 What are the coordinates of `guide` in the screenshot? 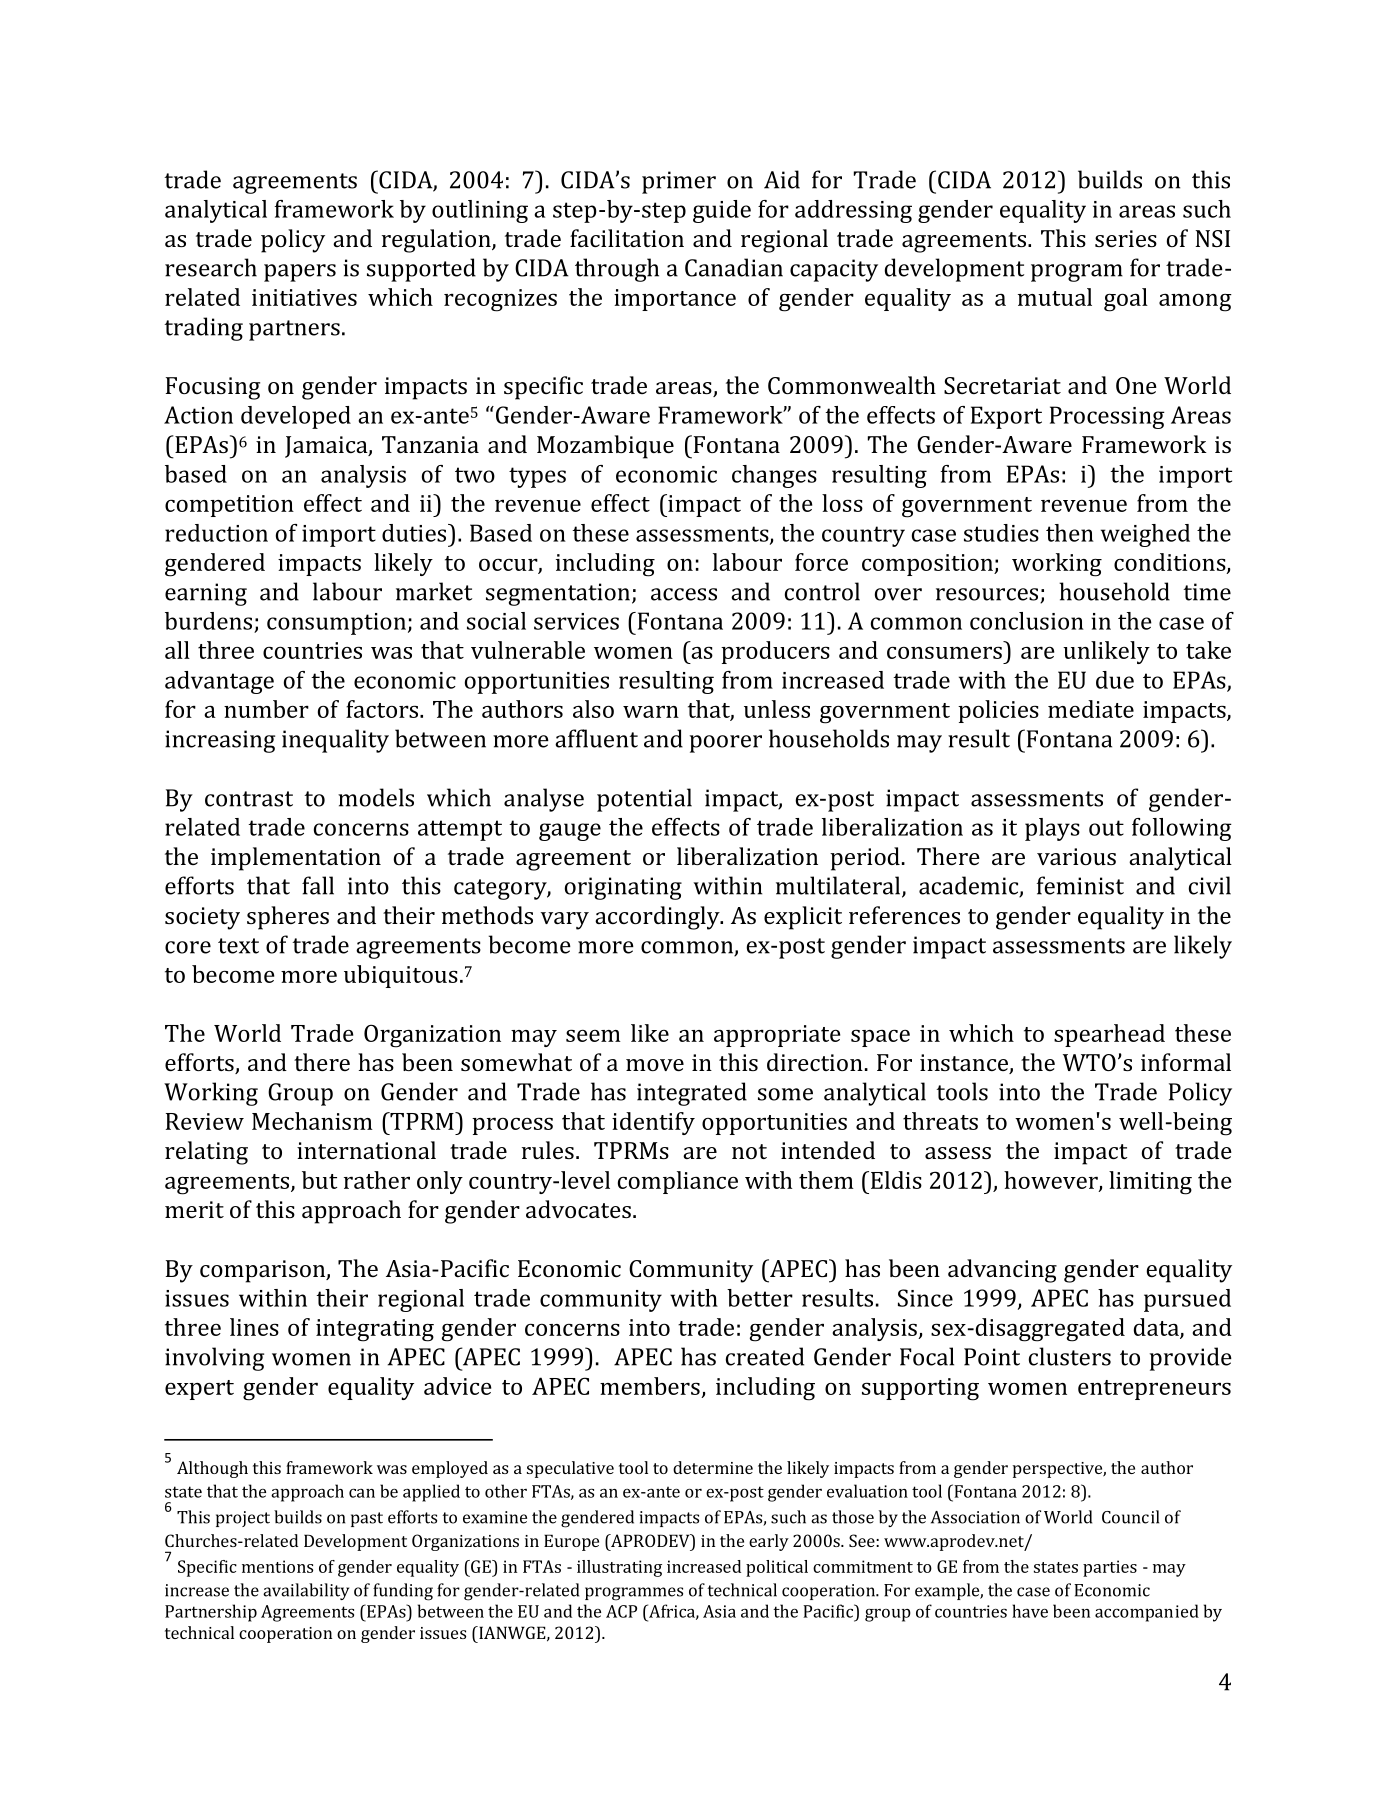 It's located at (722, 211).
